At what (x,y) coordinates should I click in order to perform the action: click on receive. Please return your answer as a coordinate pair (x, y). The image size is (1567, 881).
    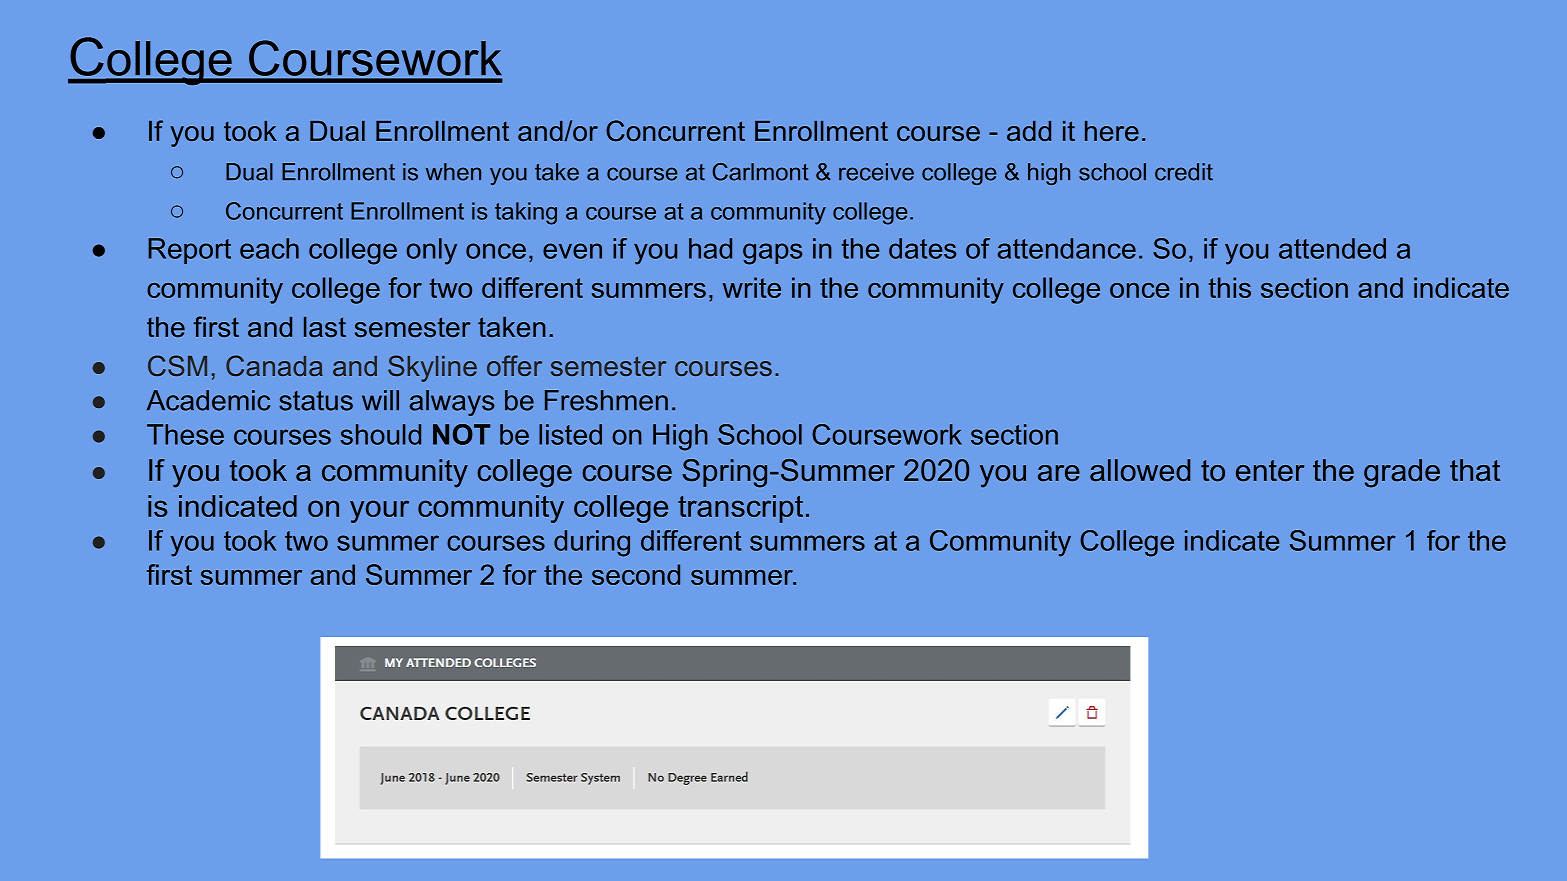
    Looking at the image, I should click on (876, 172).
